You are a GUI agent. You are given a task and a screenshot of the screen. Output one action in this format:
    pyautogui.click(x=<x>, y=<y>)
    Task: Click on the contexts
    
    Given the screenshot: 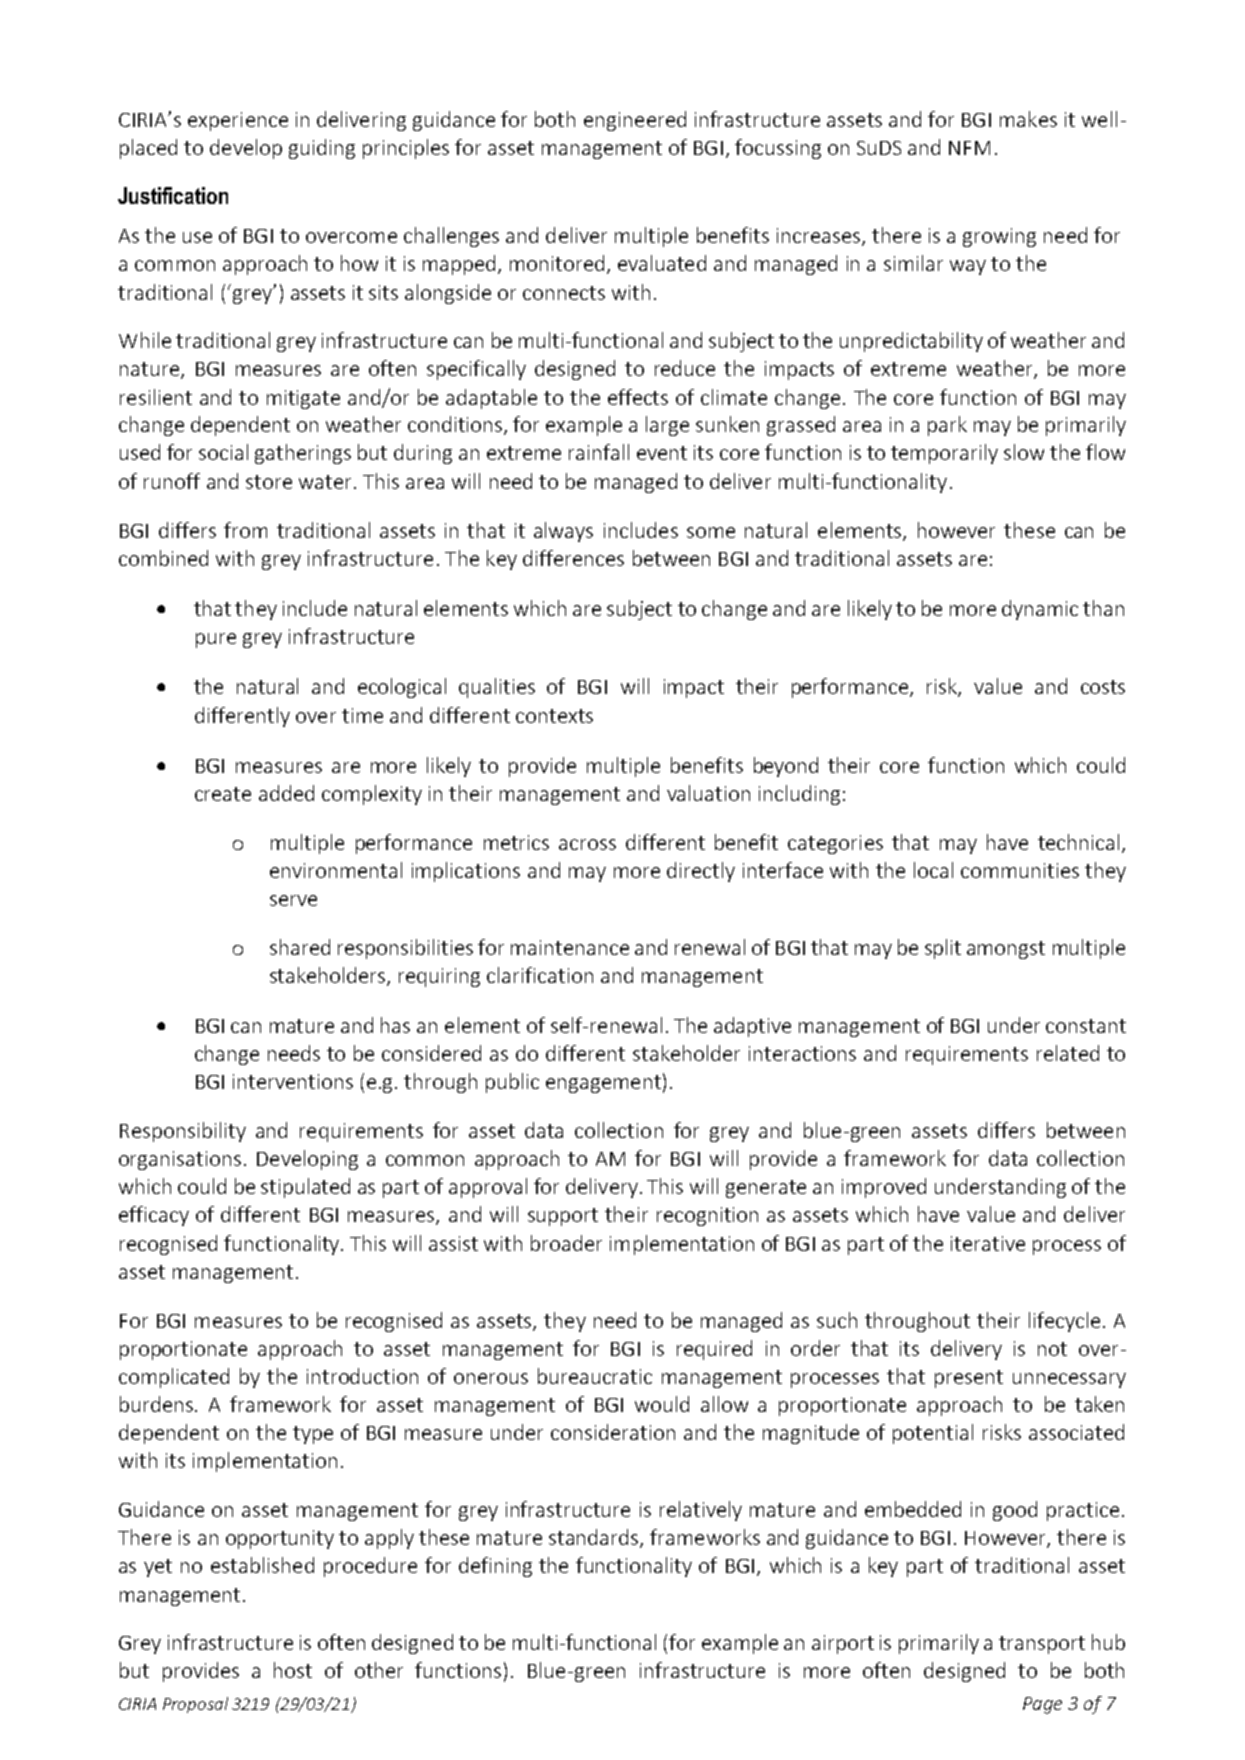 What is the action you would take?
    pyautogui.click(x=554, y=716)
